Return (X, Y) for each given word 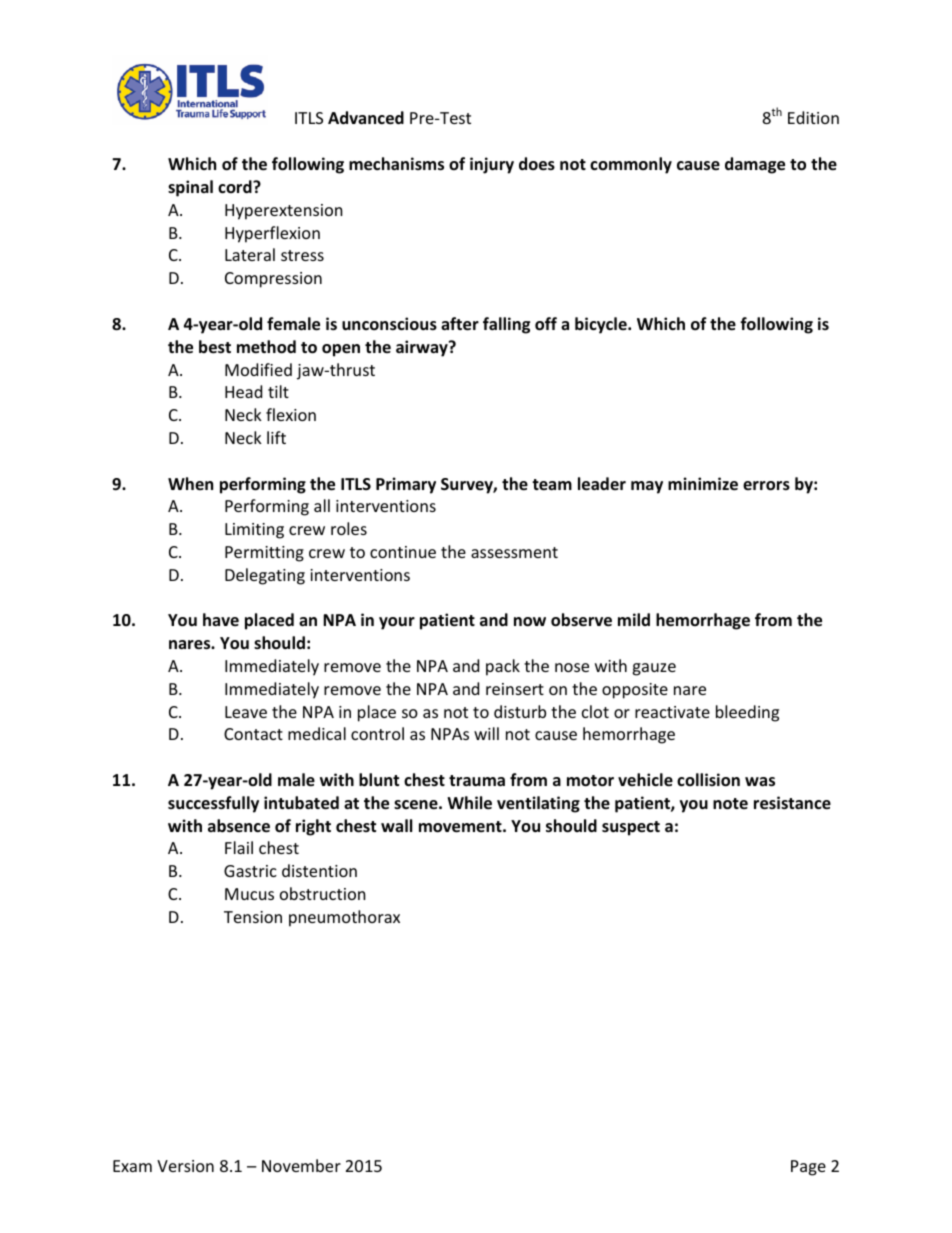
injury (492, 165)
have (221, 619)
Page (808, 1168)
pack (503, 667)
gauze (654, 669)
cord (236, 186)
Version (185, 1166)
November (301, 1165)
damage (755, 165)
